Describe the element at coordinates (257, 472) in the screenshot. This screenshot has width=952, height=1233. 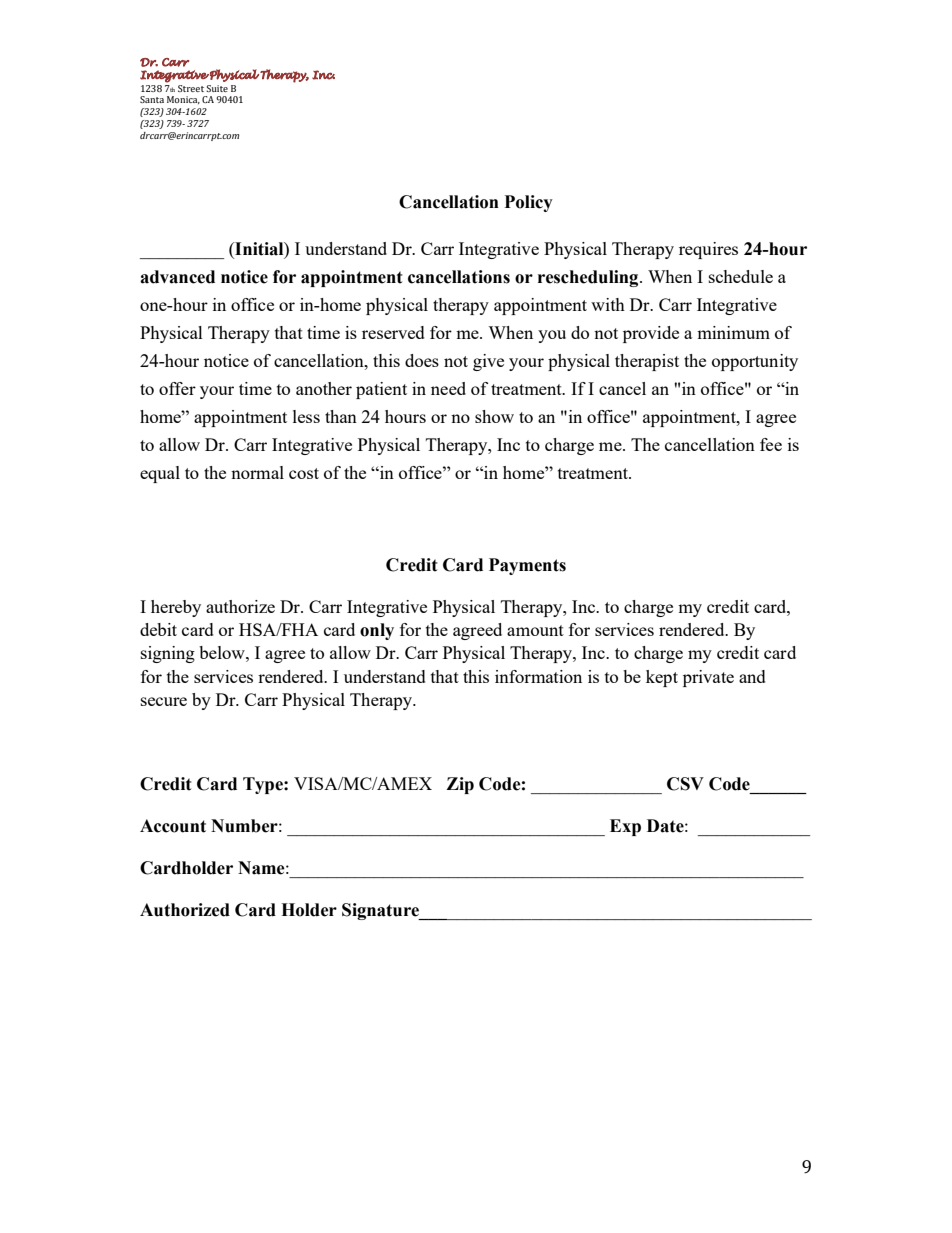
I see `normal` at that location.
